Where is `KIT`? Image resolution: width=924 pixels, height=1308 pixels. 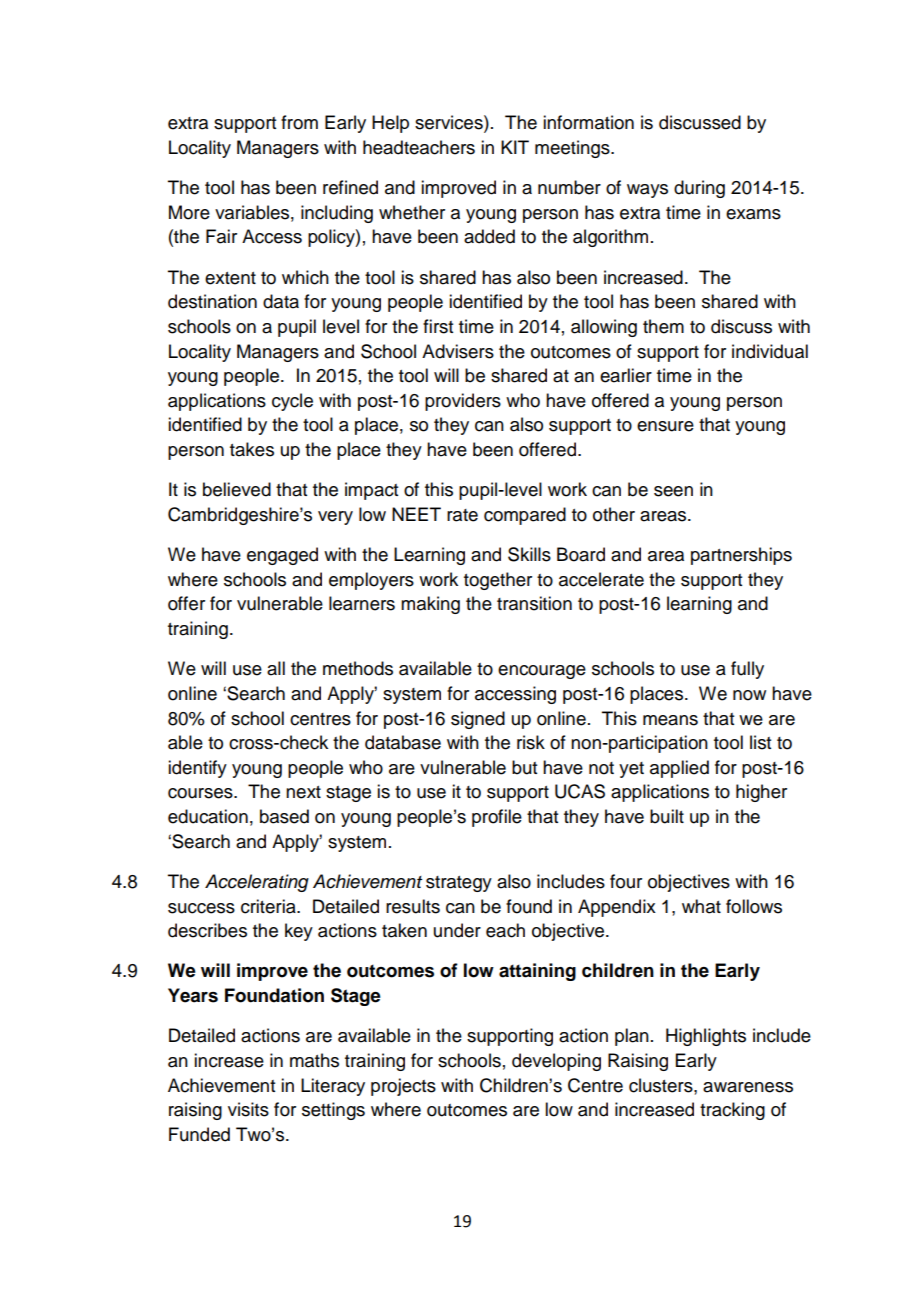 KIT is located at coordinates (515, 147).
